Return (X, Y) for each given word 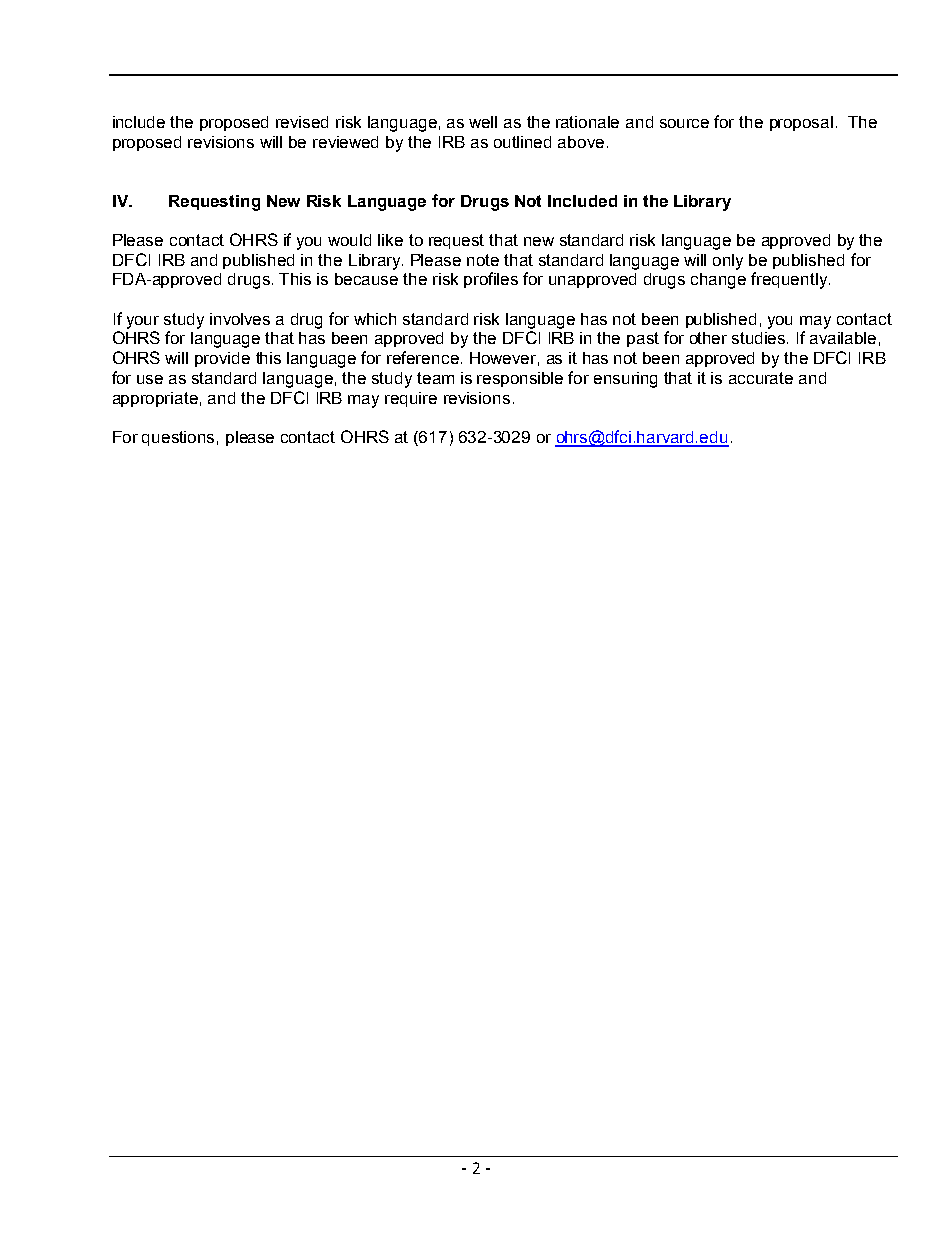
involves (240, 319)
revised (302, 122)
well (483, 122)
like (390, 240)
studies (760, 338)
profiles (491, 280)
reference (423, 357)
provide (222, 359)
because (366, 279)
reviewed (345, 142)
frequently (790, 280)
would (349, 240)
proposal (801, 123)
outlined (522, 142)
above (581, 142)
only (728, 262)
